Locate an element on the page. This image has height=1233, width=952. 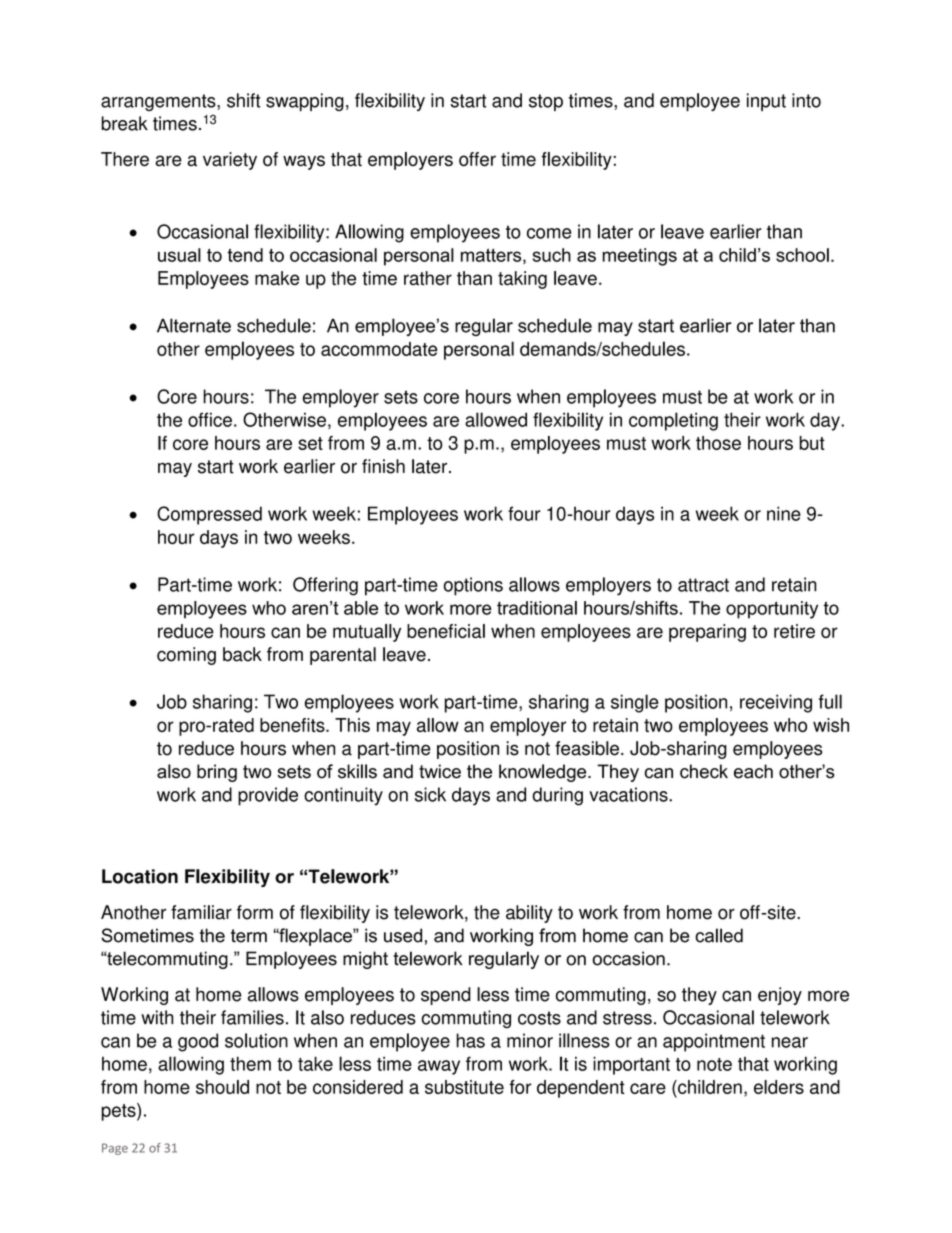
office is located at coordinates (210, 419).
